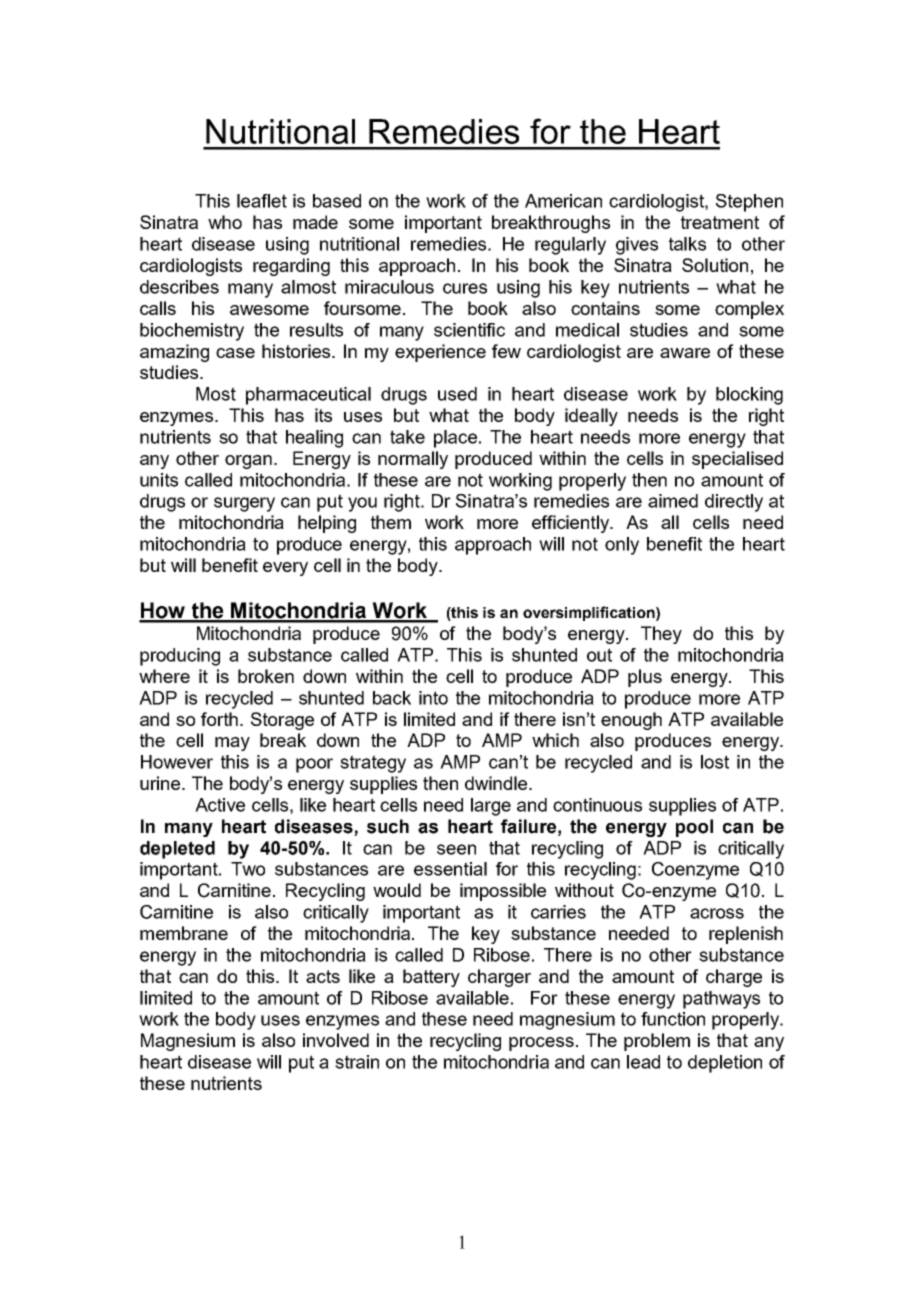 The image size is (924, 1308). Describe the element at coordinates (336, 1040) in the page. I see `involved` at that location.
